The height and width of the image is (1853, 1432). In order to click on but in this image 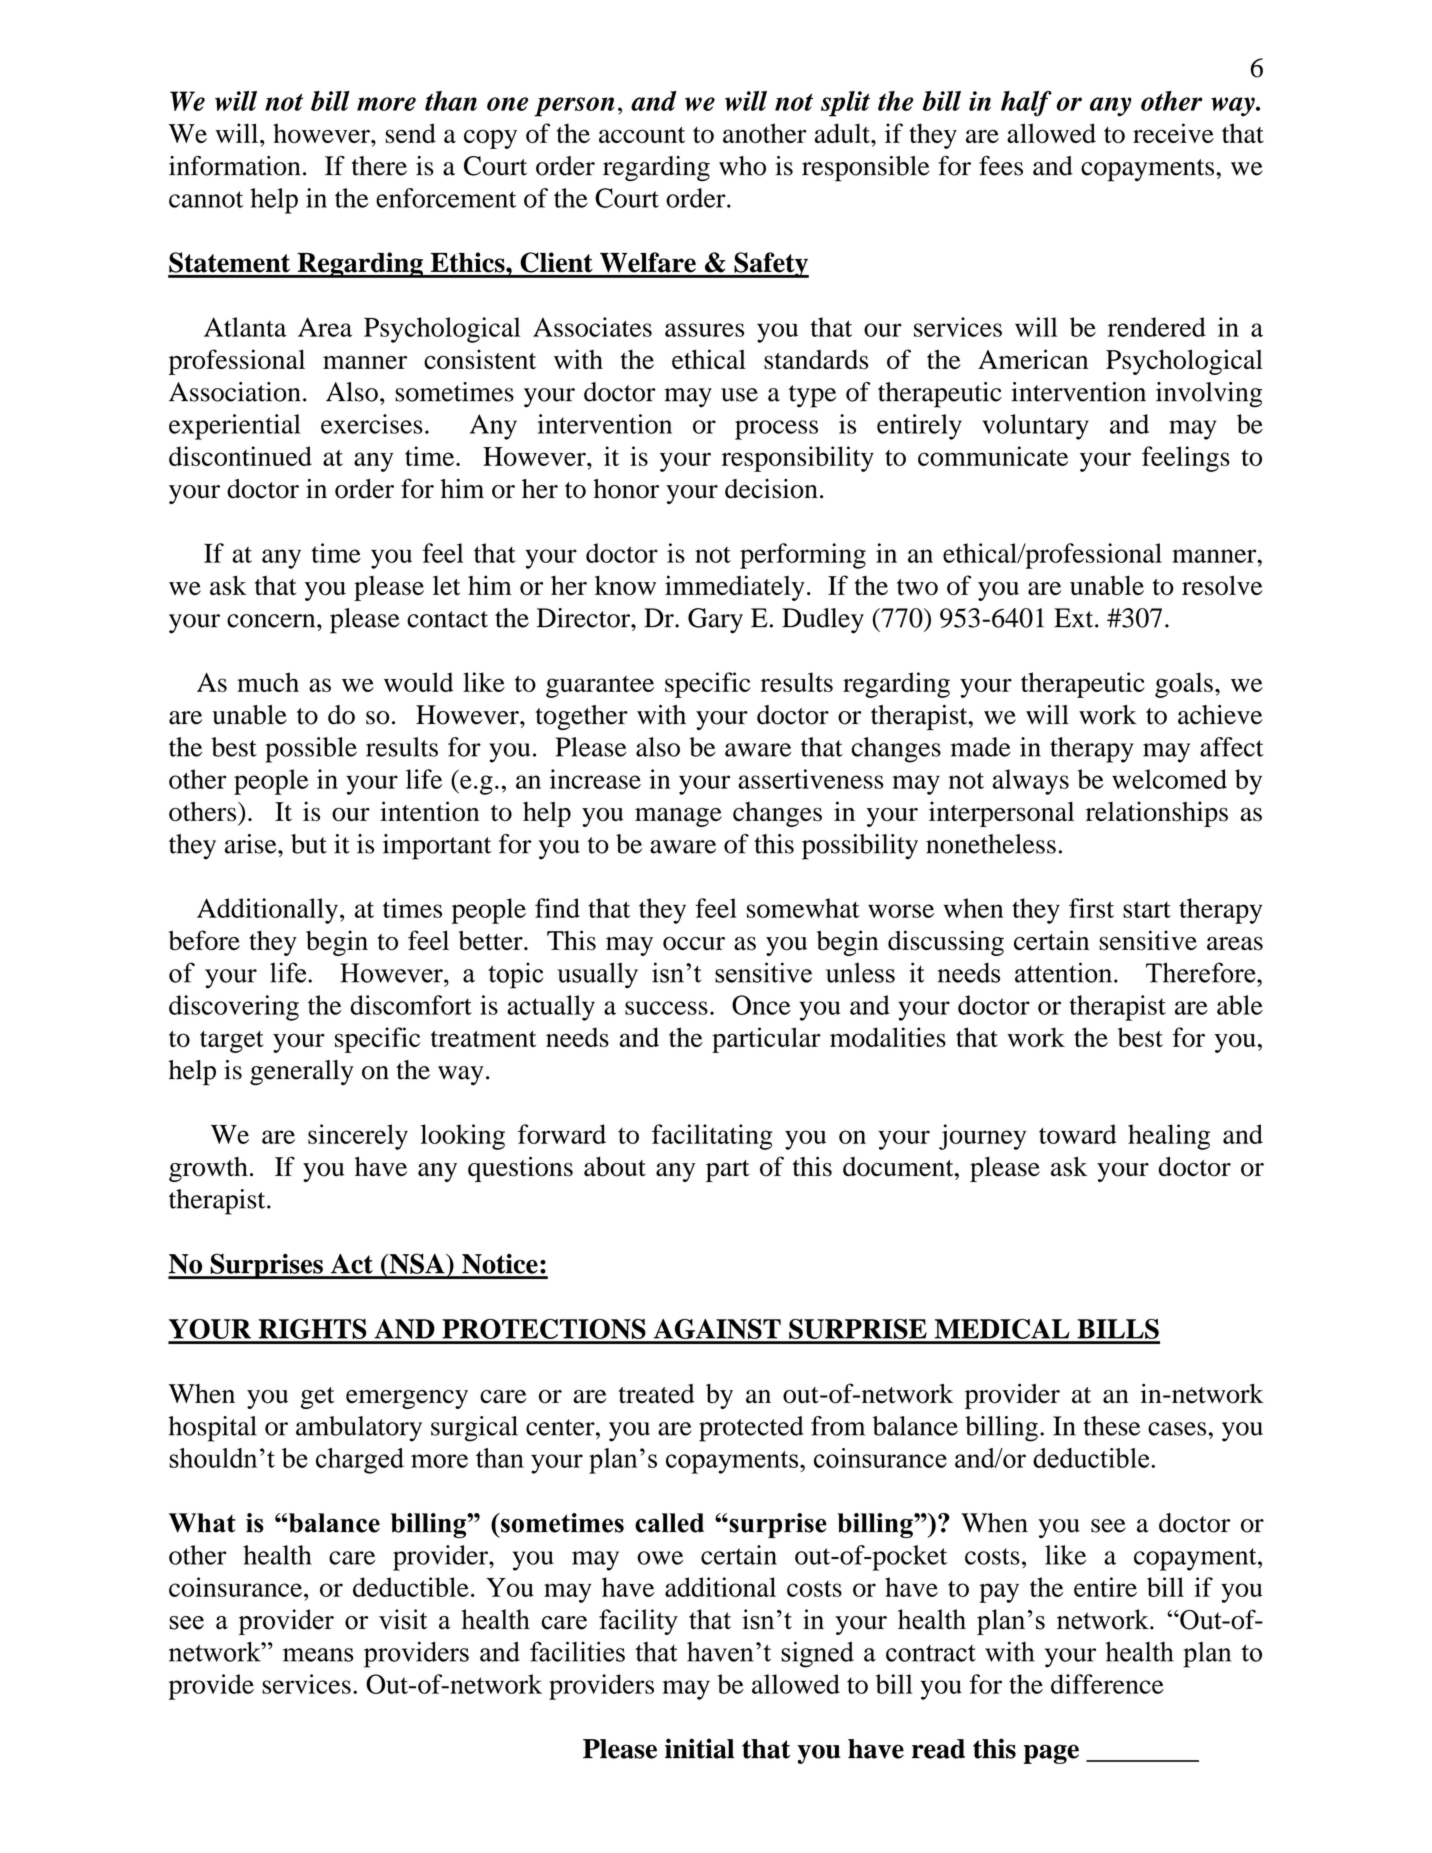, I will do `click(309, 844)`.
